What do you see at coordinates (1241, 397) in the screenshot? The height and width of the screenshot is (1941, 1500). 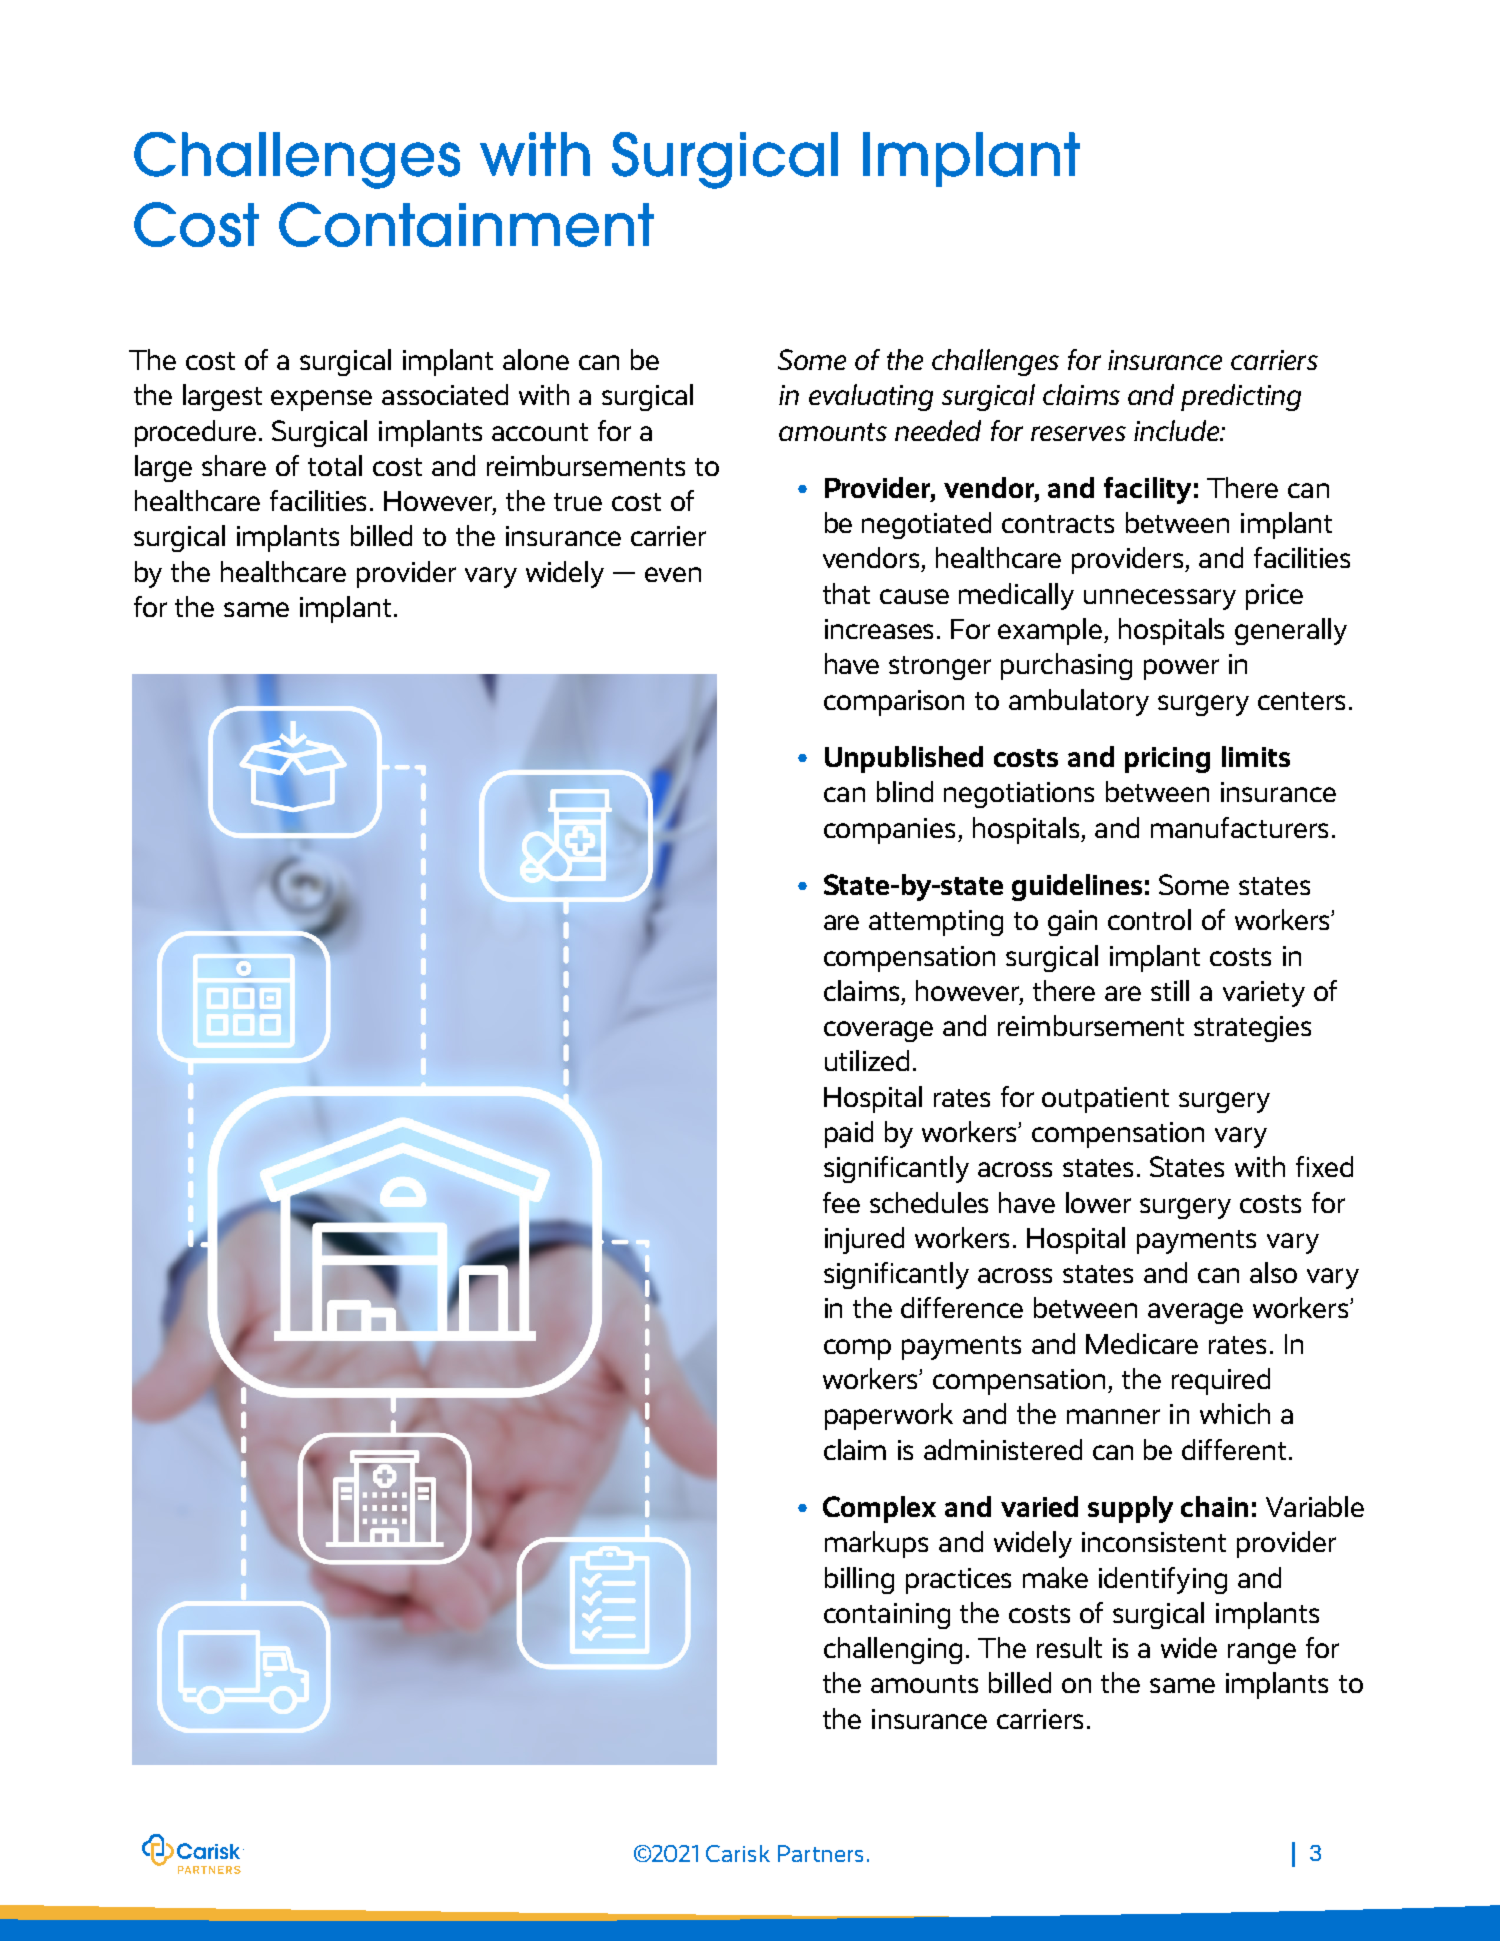 I see `predicting` at bounding box center [1241, 397].
